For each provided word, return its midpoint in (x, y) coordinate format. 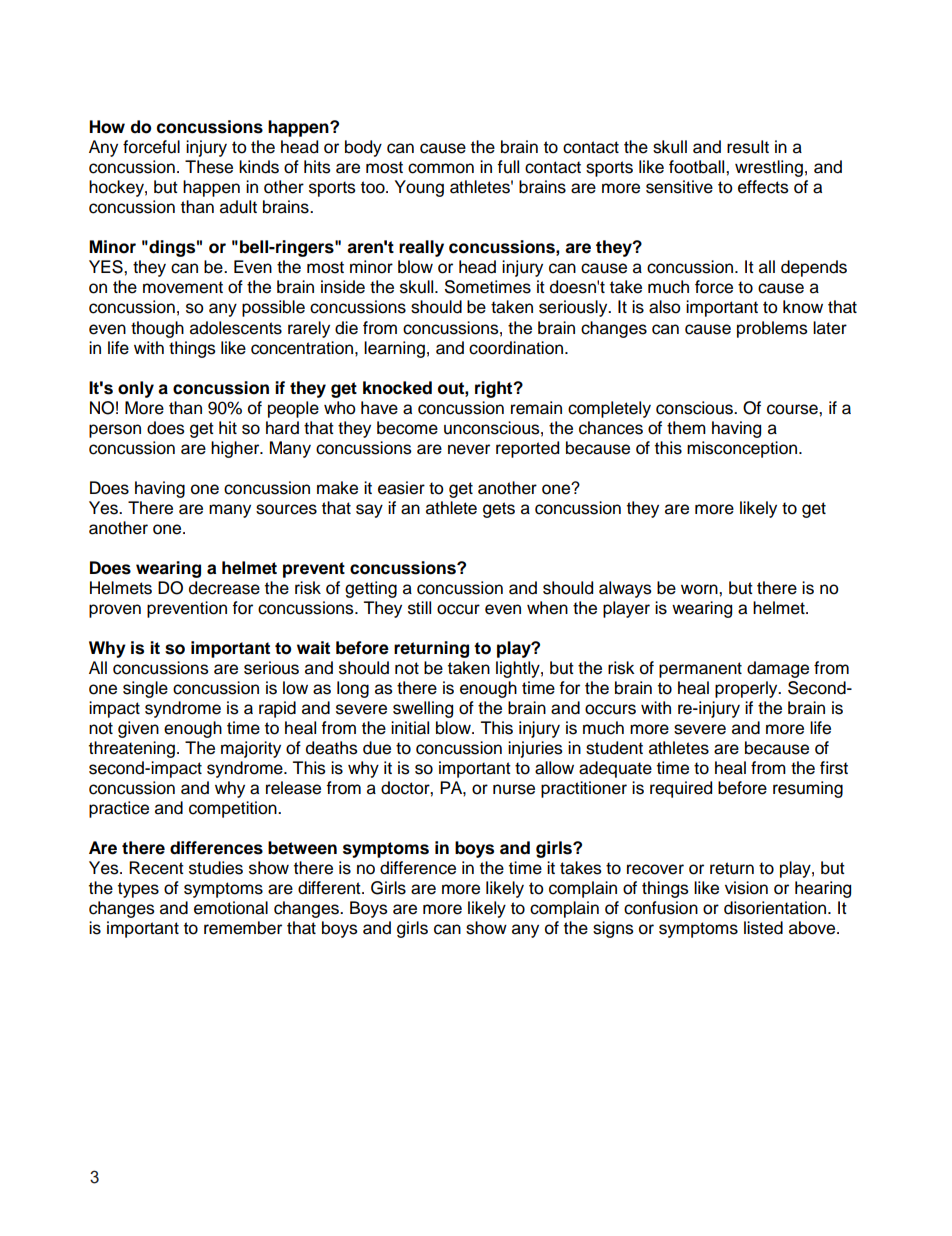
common (441, 168)
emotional (231, 908)
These (209, 167)
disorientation (776, 908)
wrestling (769, 168)
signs (613, 929)
